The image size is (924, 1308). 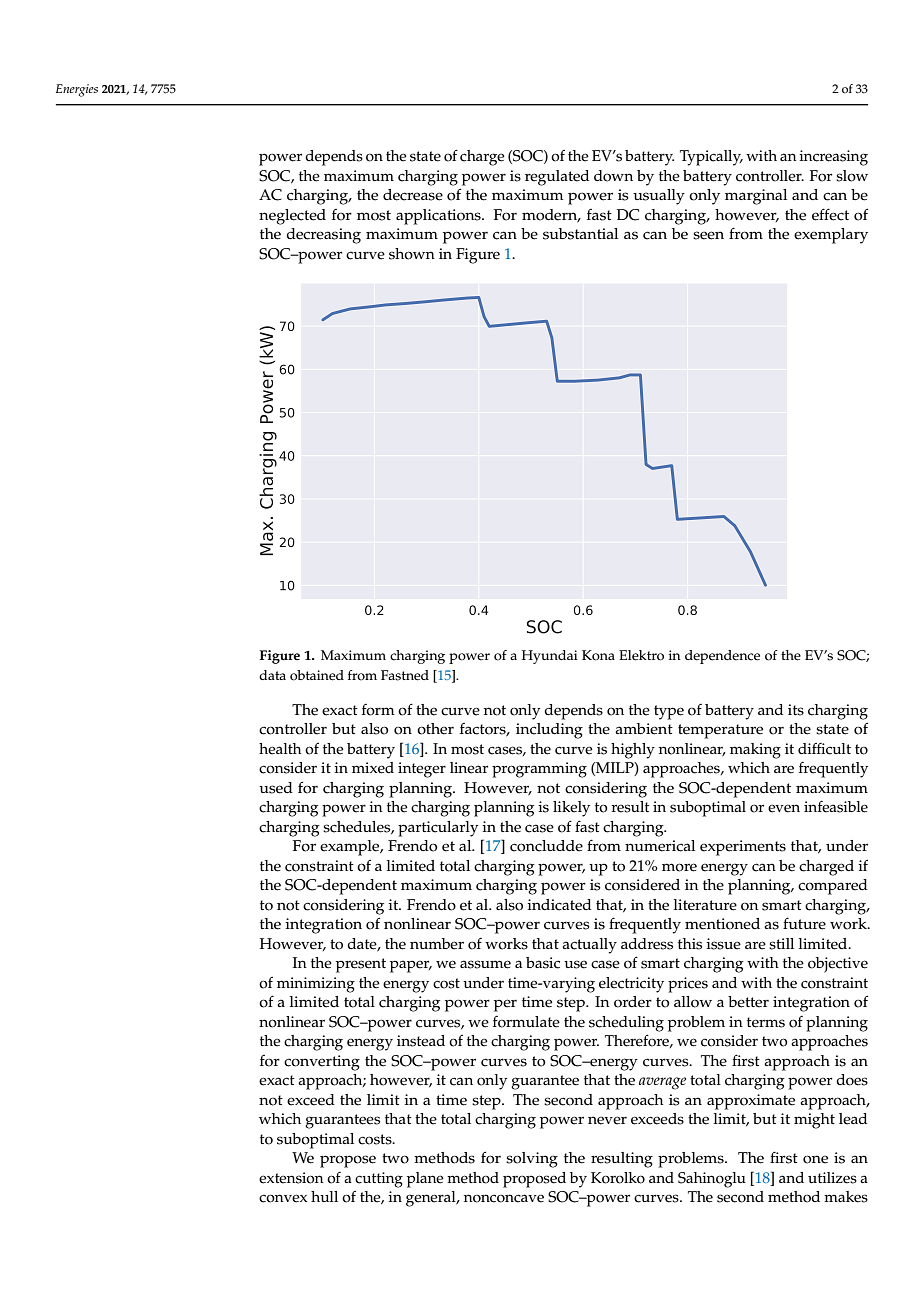 What do you see at coordinates (711, 158) in the document?
I see `Typically` at bounding box center [711, 158].
